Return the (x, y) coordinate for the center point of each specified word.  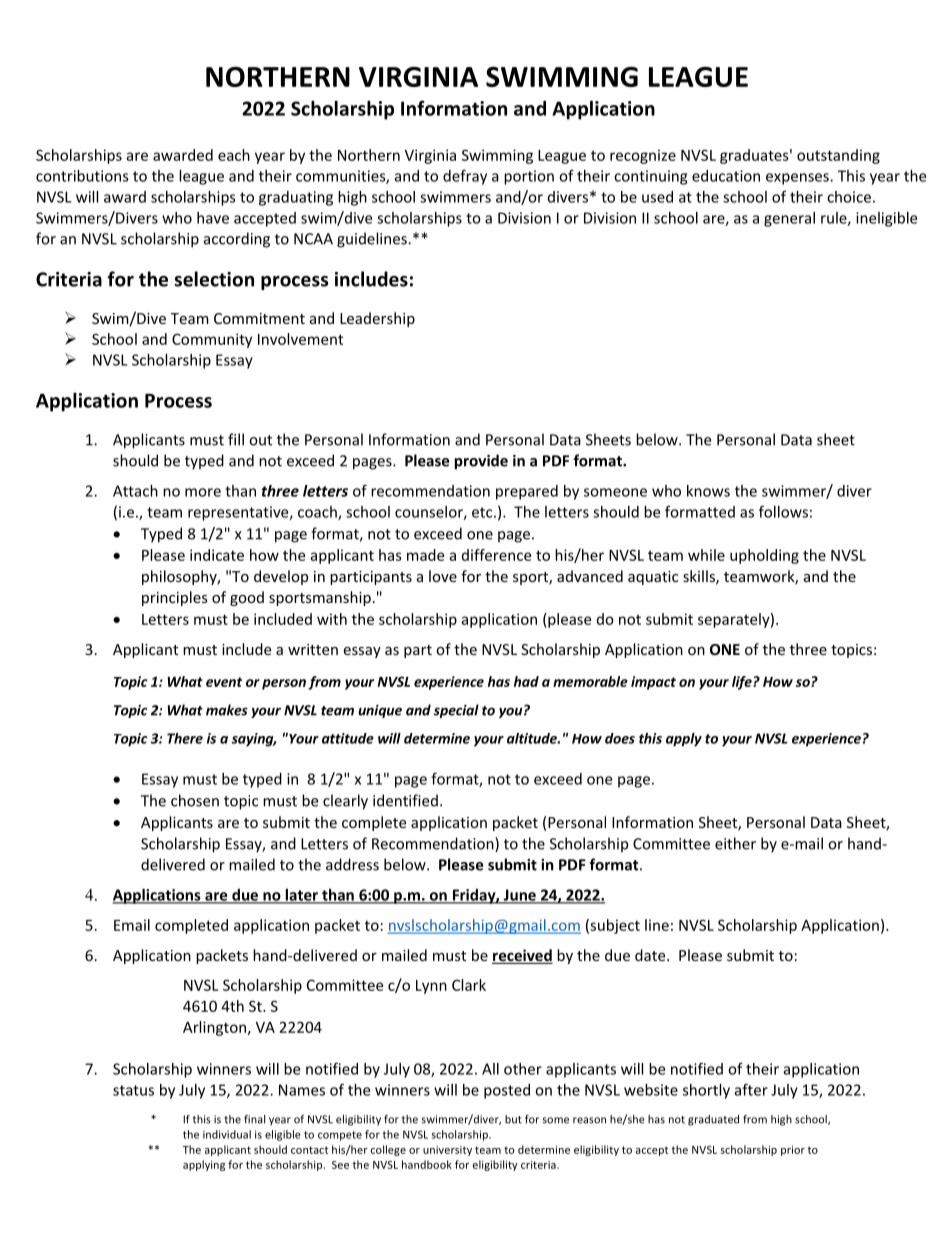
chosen (195, 800)
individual (227, 1134)
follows (783, 511)
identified (405, 800)
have (213, 218)
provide (481, 462)
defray (465, 177)
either (735, 843)
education (726, 176)
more (203, 492)
